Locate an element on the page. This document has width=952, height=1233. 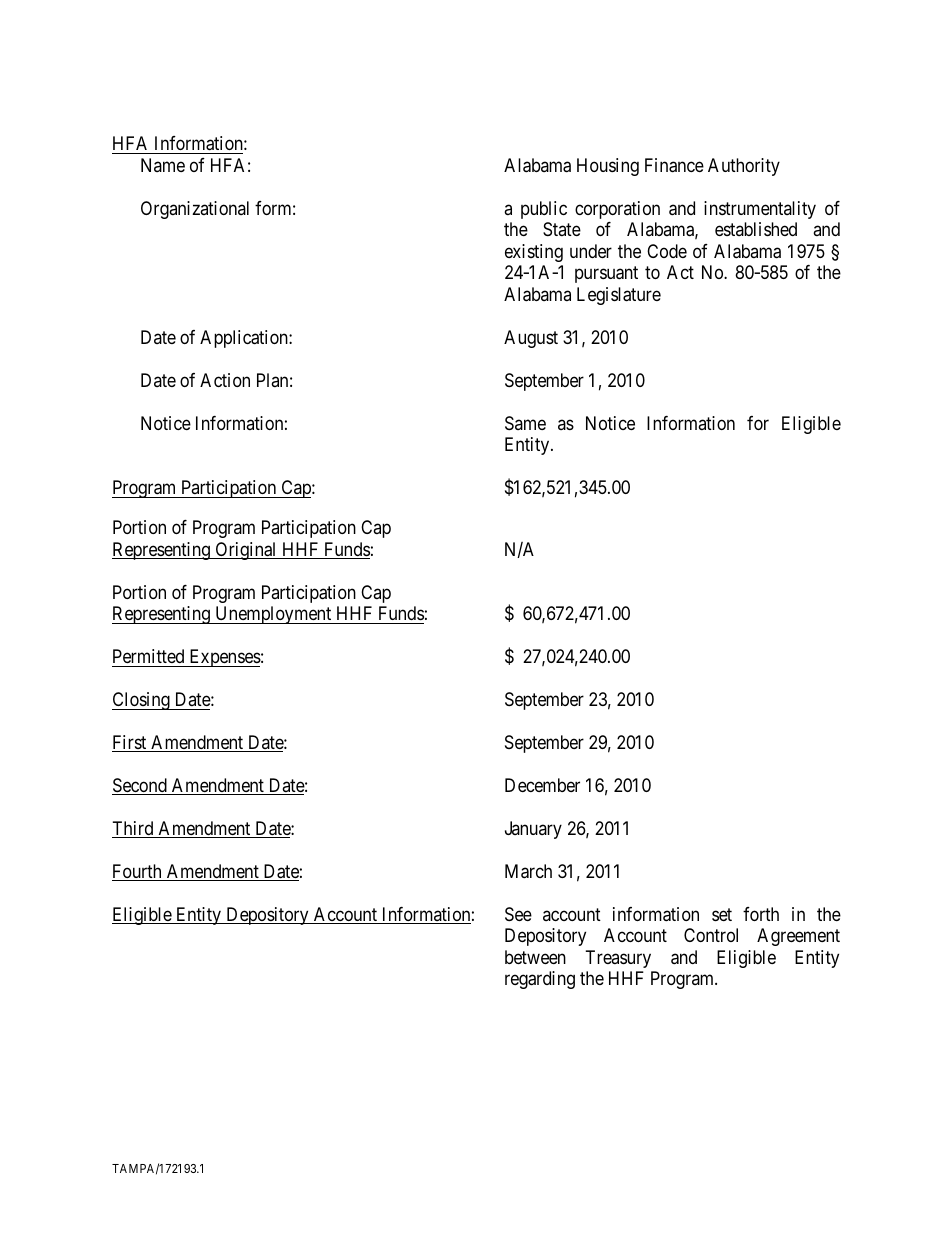
Control is located at coordinates (711, 935).
